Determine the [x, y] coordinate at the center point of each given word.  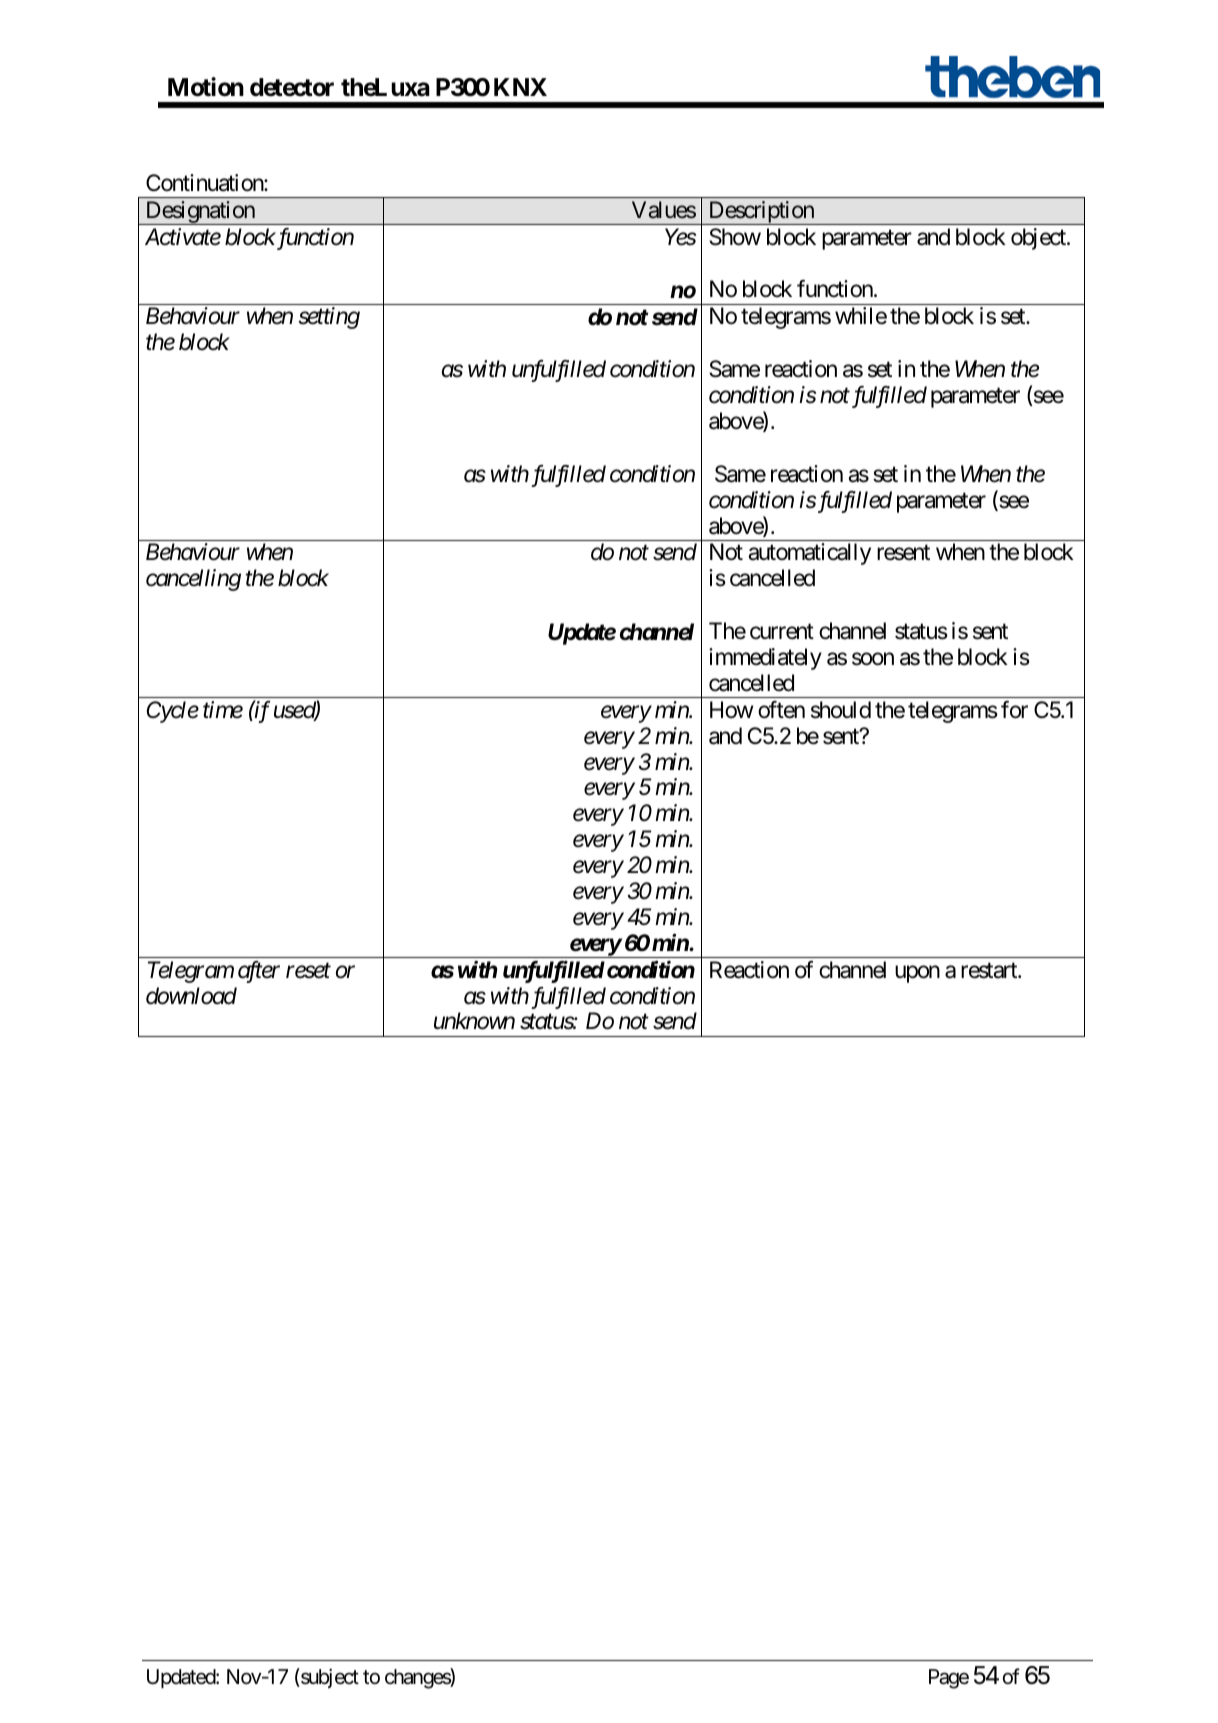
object [1039, 239]
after [259, 972]
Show [735, 237]
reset [308, 971]
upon [917, 974]
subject [329, 1678]
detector [292, 87]
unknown [474, 1021]
